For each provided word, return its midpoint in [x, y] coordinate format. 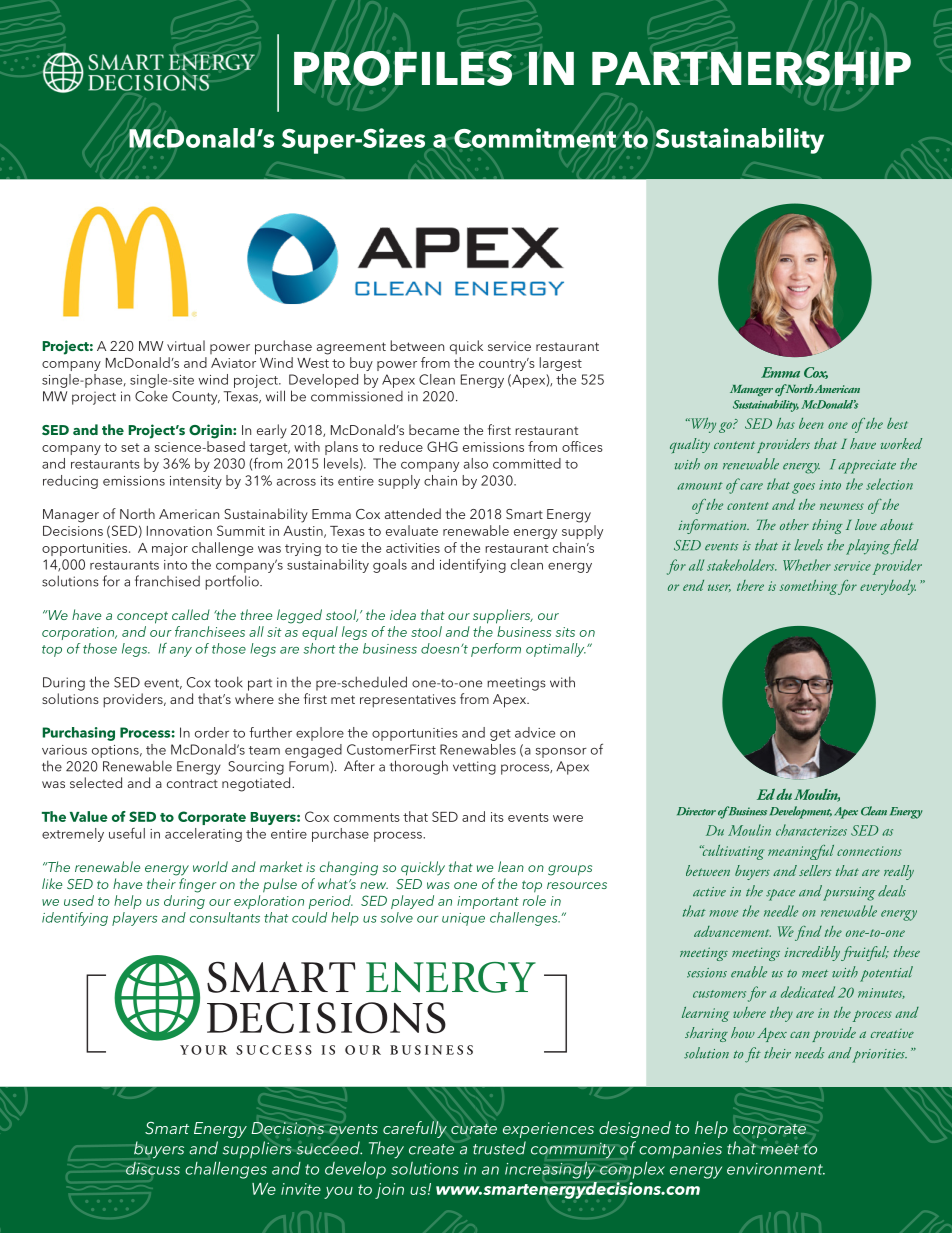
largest [560, 364]
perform [496, 650]
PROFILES [403, 68]
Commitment [535, 138]
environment [776, 1169]
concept [142, 617]
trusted [499, 1148]
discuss [153, 1168]
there [750, 585]
